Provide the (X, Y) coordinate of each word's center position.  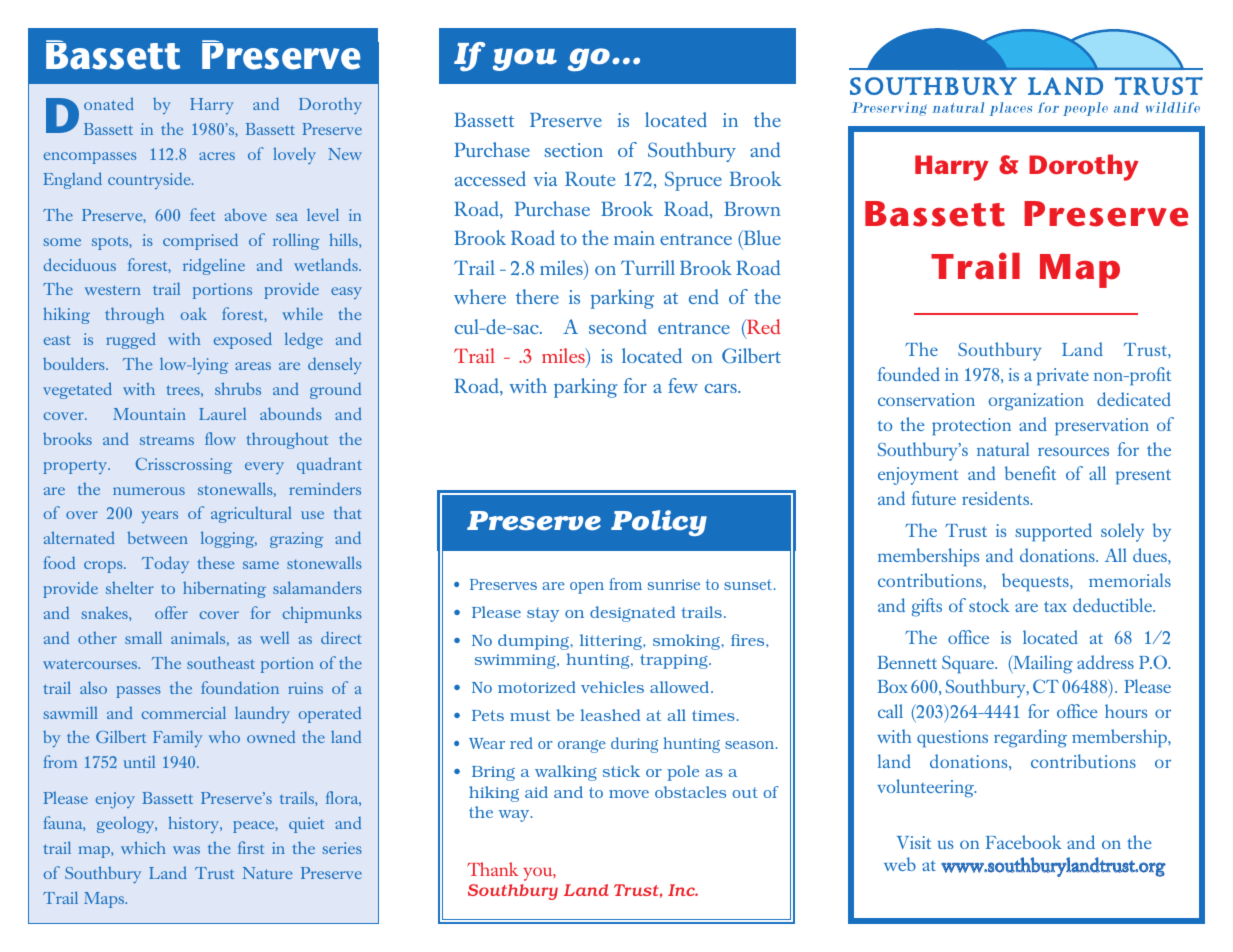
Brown (752, 209)
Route (590, 179)
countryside (150, 181)
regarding (1030, 738)
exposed (243, 340)
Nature (267, 873)
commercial (184, 712)
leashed (610, 715)
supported (1053, 532)
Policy (659, 523)
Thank (492, 869)
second (618, 326)
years (159, 517)
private (1063, 377)
